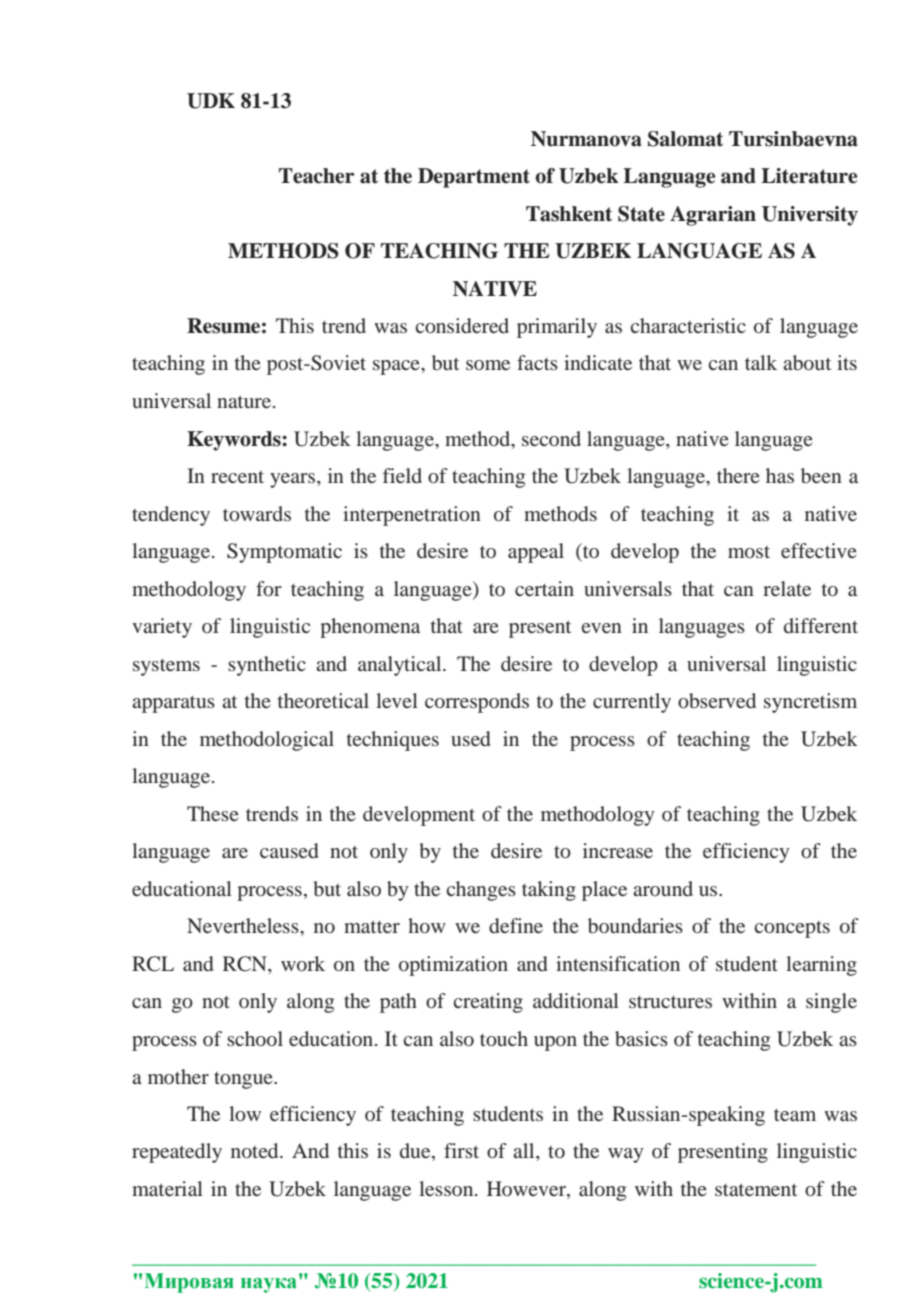  I want to click on noted, so click(256, 1150).
